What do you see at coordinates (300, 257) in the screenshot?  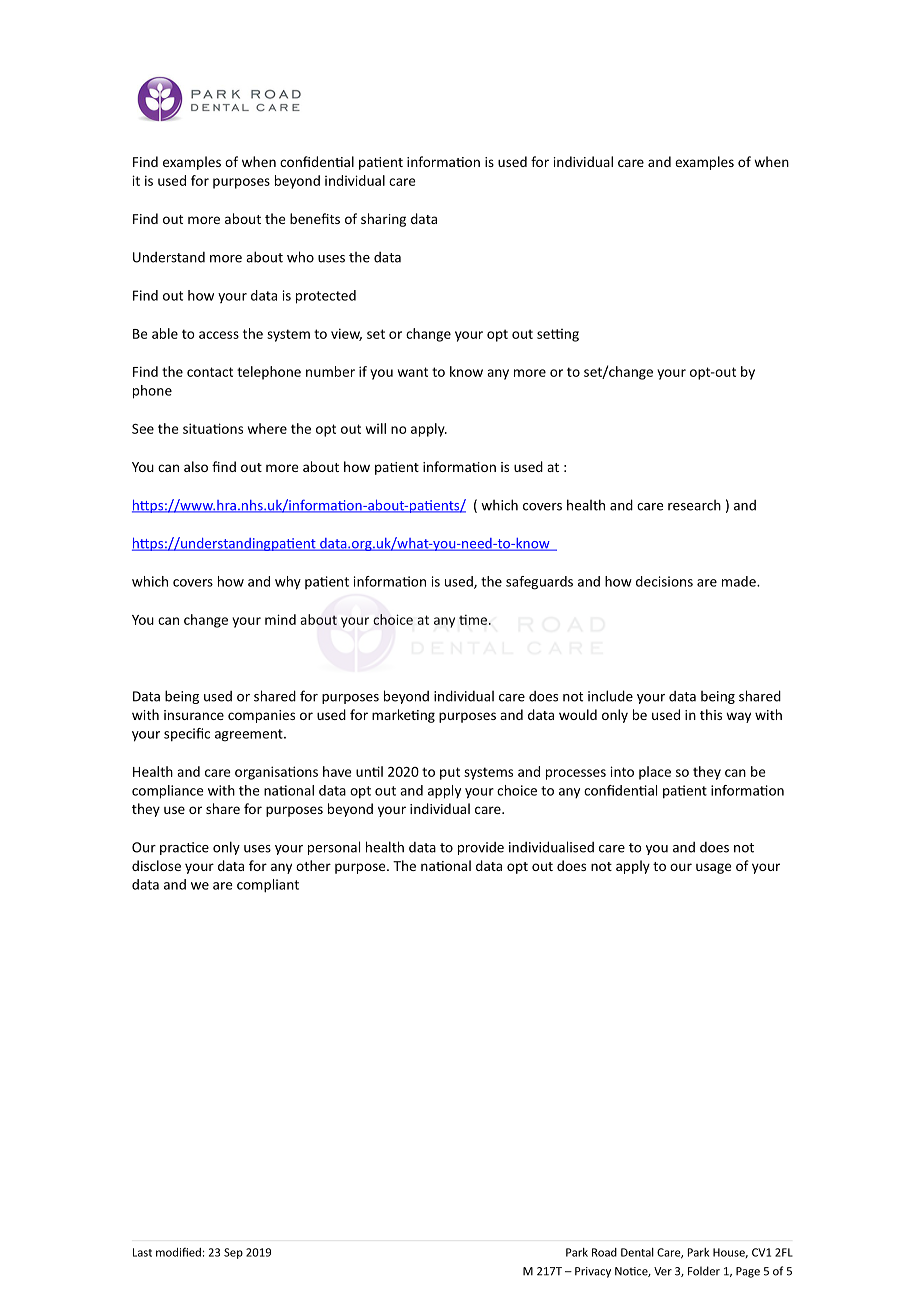 I see `who` at bounding box center [300, 257].
